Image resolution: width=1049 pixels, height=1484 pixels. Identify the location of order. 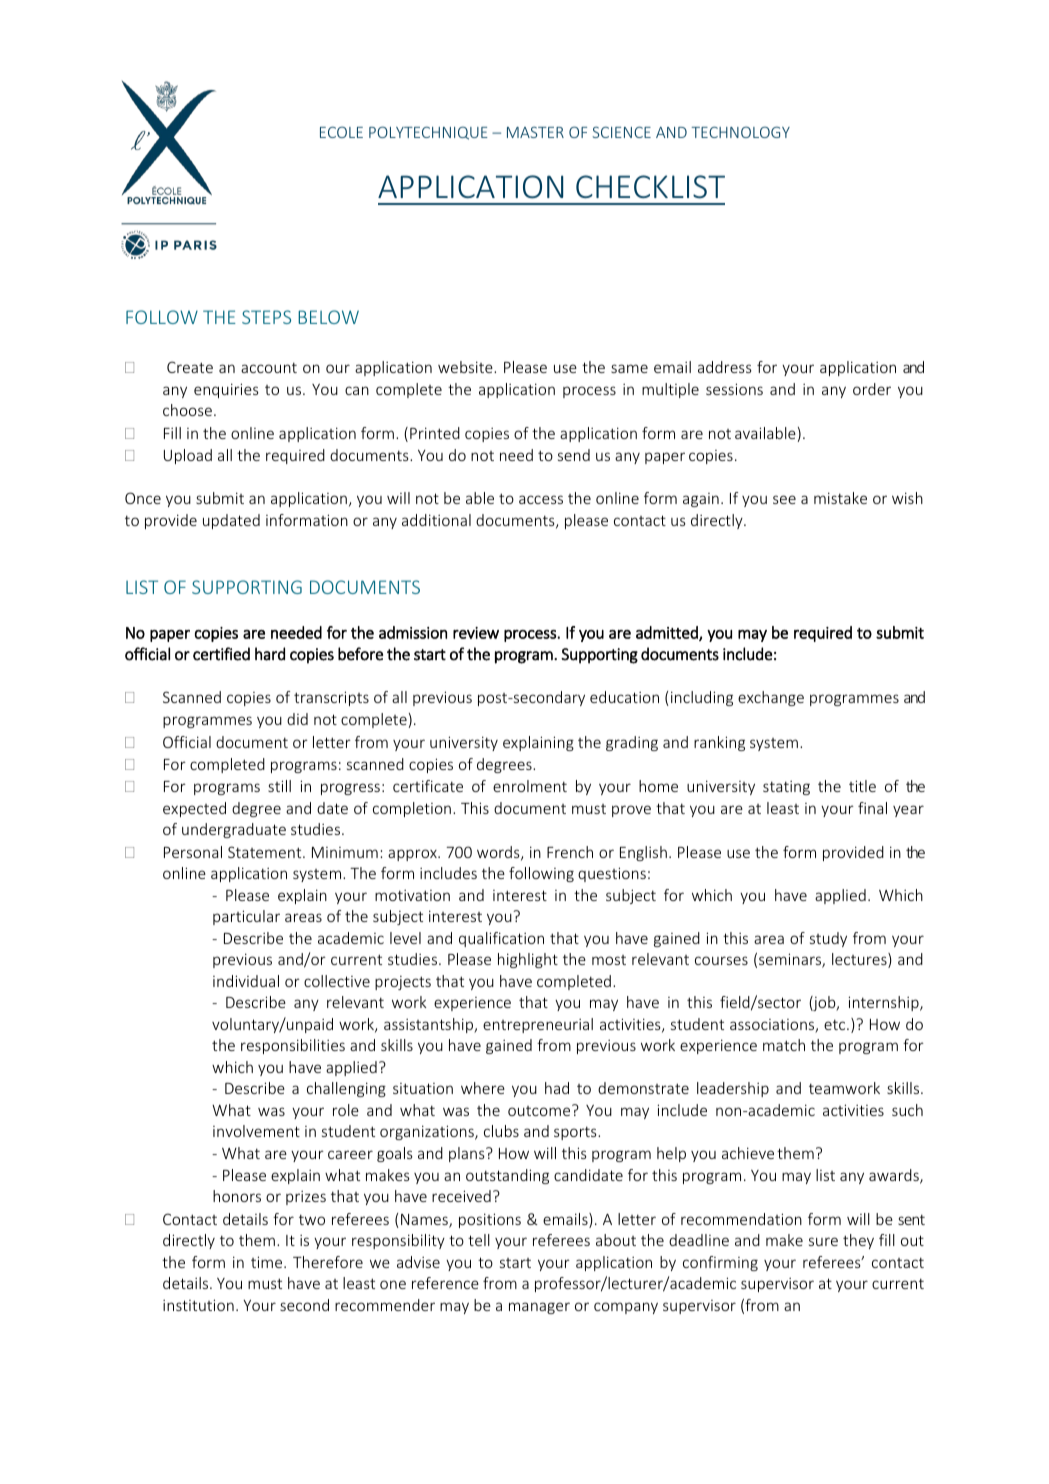
(872, 389).
